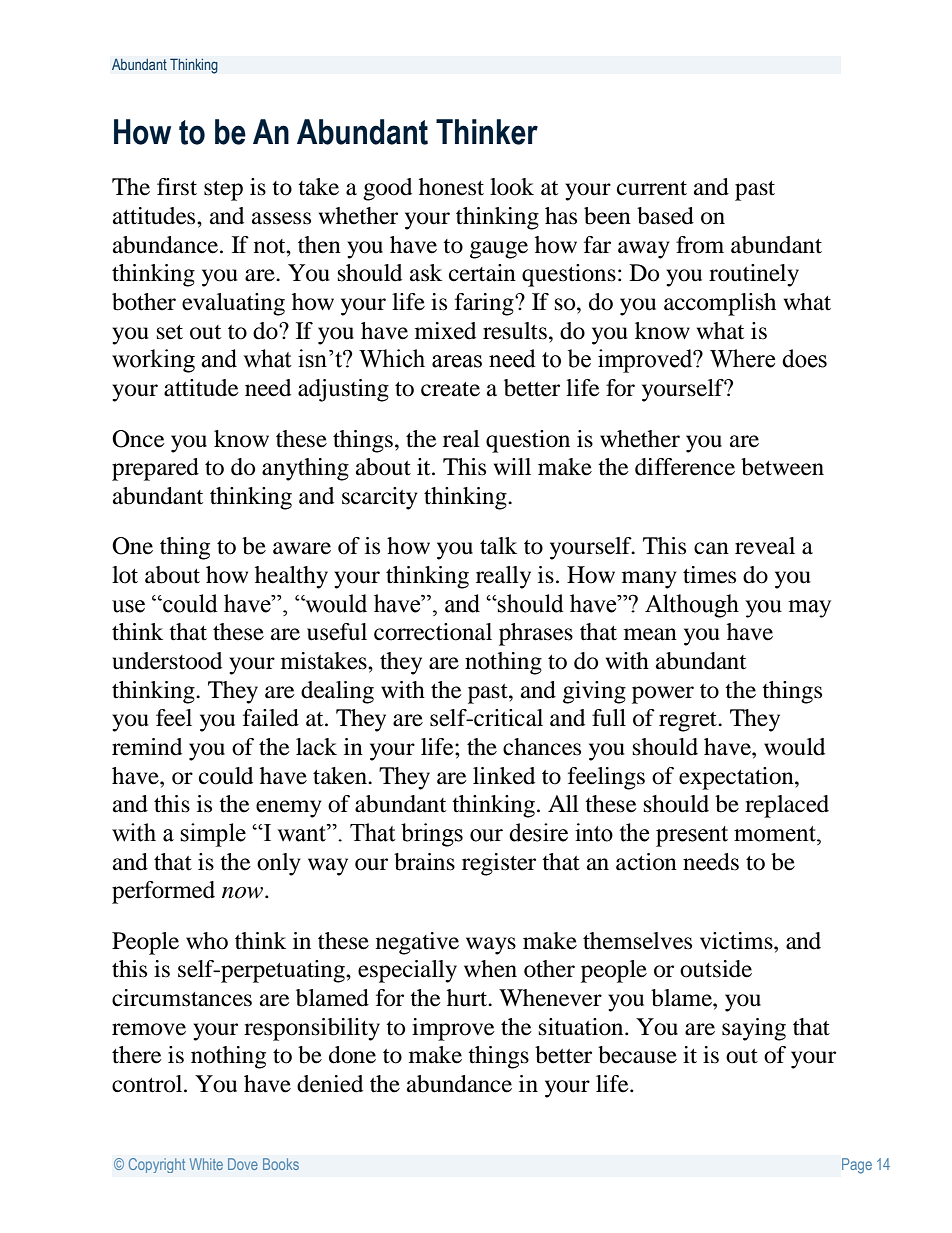  Describe the element at coordinates (207, 941) in the page. I see `who` at that location.
